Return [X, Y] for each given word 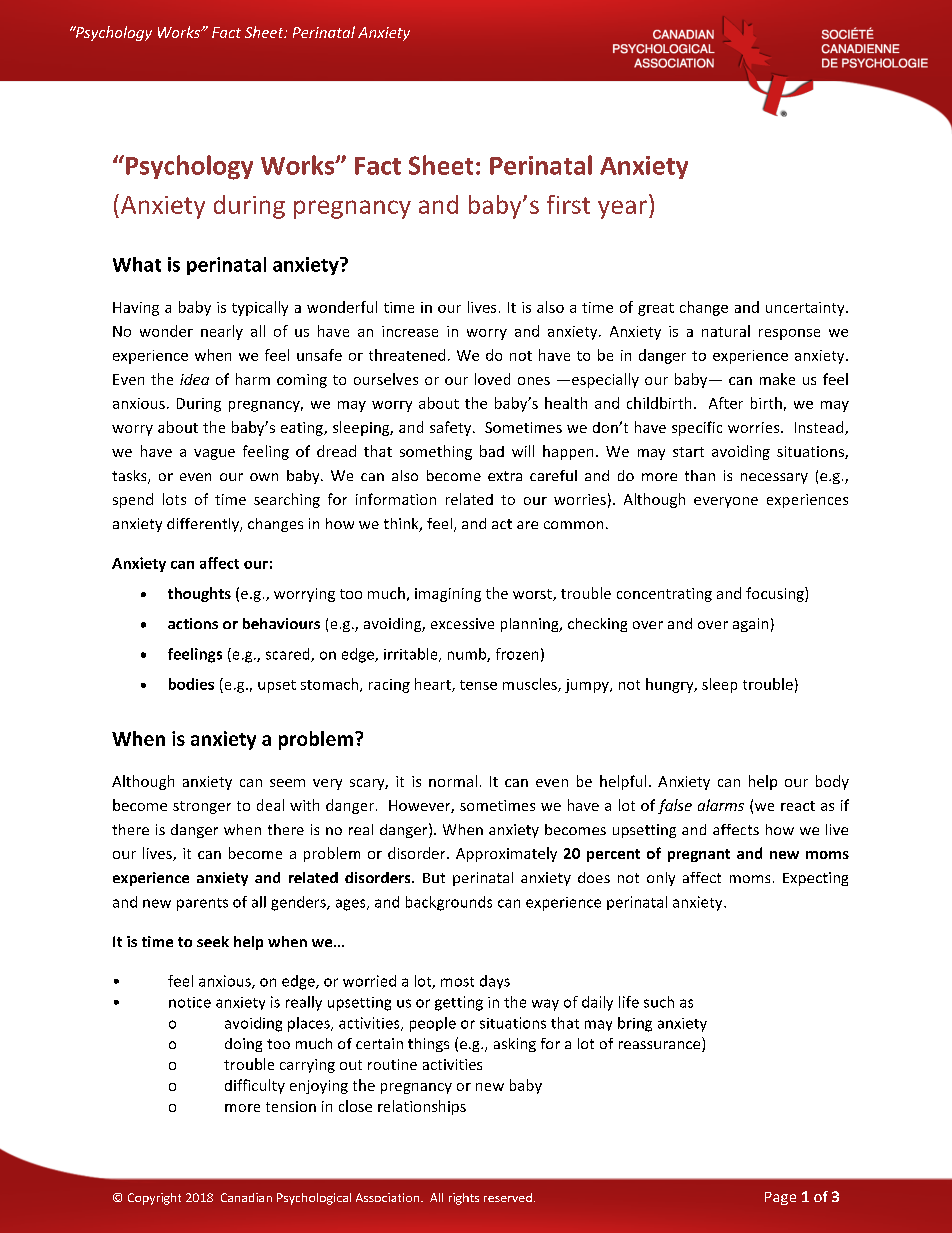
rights [464, 1199]
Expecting [815, 879]
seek [213, 941]
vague [214, 454]
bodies [191, 684]
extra [505, 476]
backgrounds [449, 903]
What [137, 264]
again [750, 625]
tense [478, 685]
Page [780, 1198]
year [622, 209]
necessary [774, 478]
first [568, 204]
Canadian [246, 1197]
